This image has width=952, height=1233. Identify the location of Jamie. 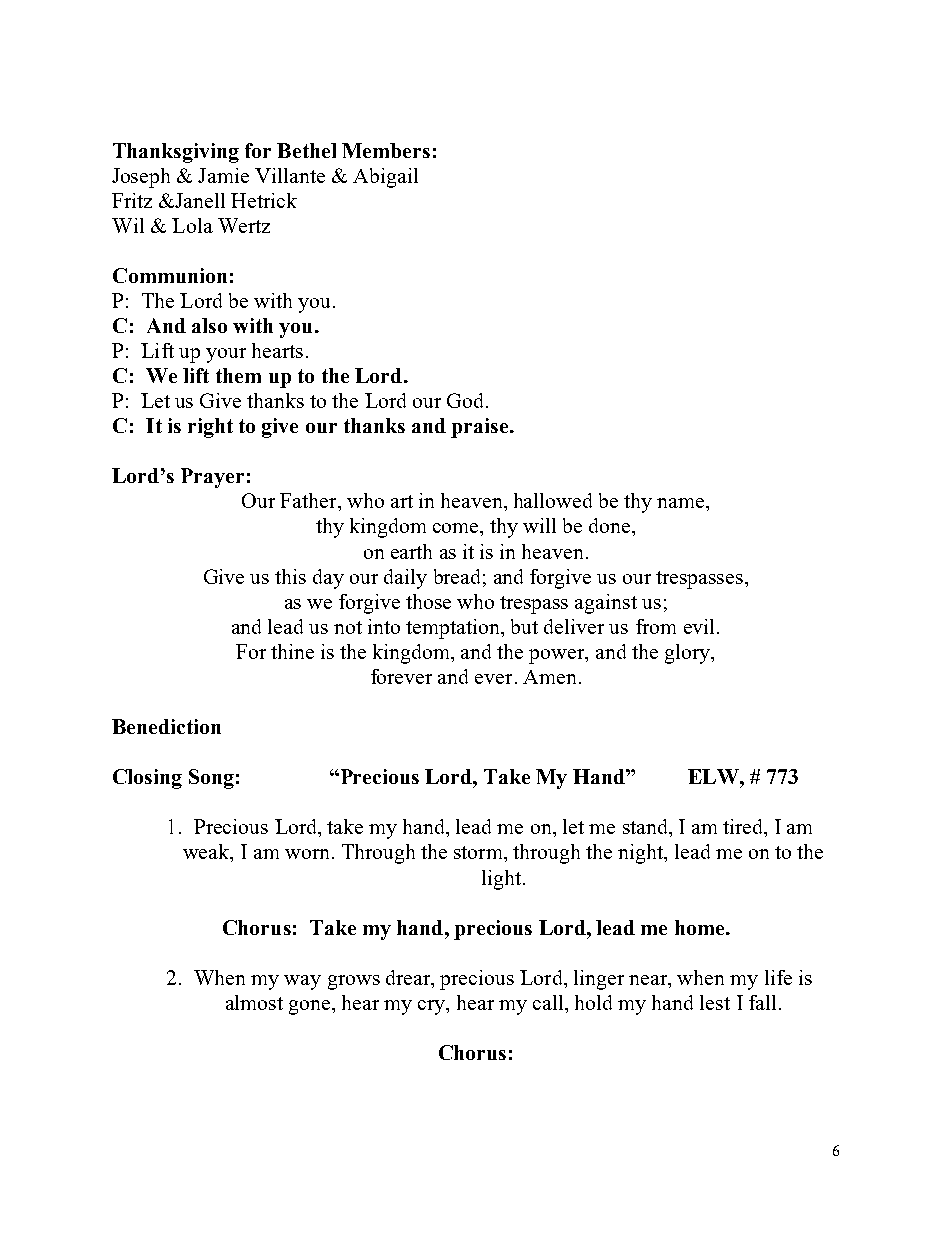
(223, 175).
